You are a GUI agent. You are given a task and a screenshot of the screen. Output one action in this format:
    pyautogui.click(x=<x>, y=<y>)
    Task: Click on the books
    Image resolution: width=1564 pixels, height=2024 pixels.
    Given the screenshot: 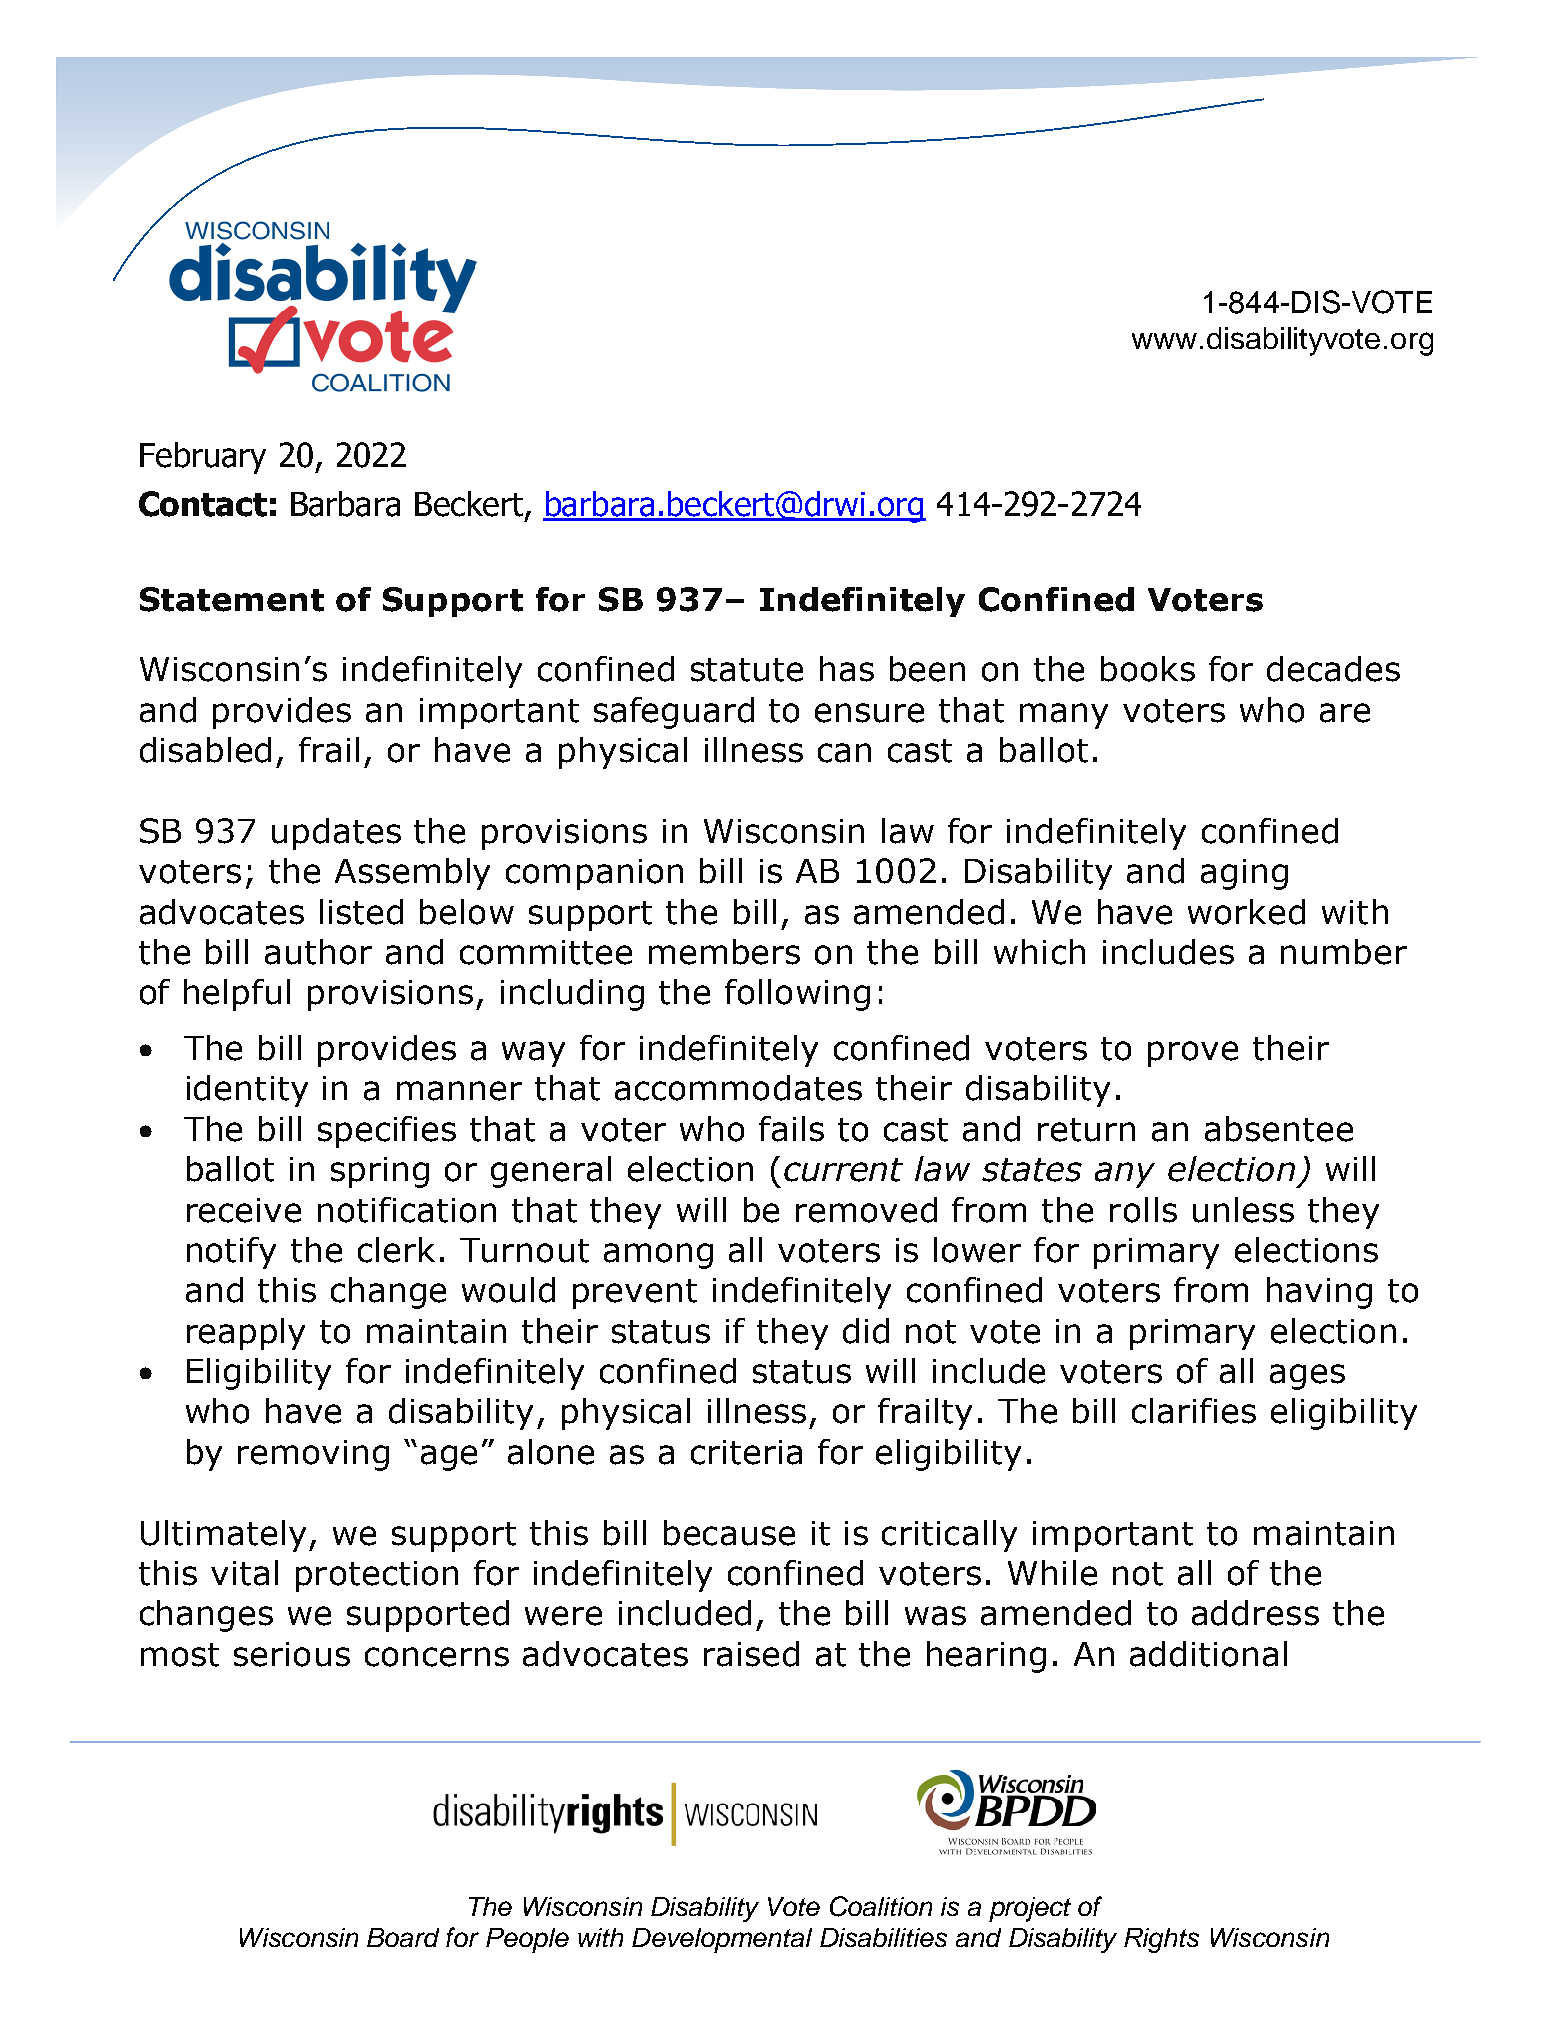 What is the action you would take?
    pyautogui.click(x=1148, y=669)
